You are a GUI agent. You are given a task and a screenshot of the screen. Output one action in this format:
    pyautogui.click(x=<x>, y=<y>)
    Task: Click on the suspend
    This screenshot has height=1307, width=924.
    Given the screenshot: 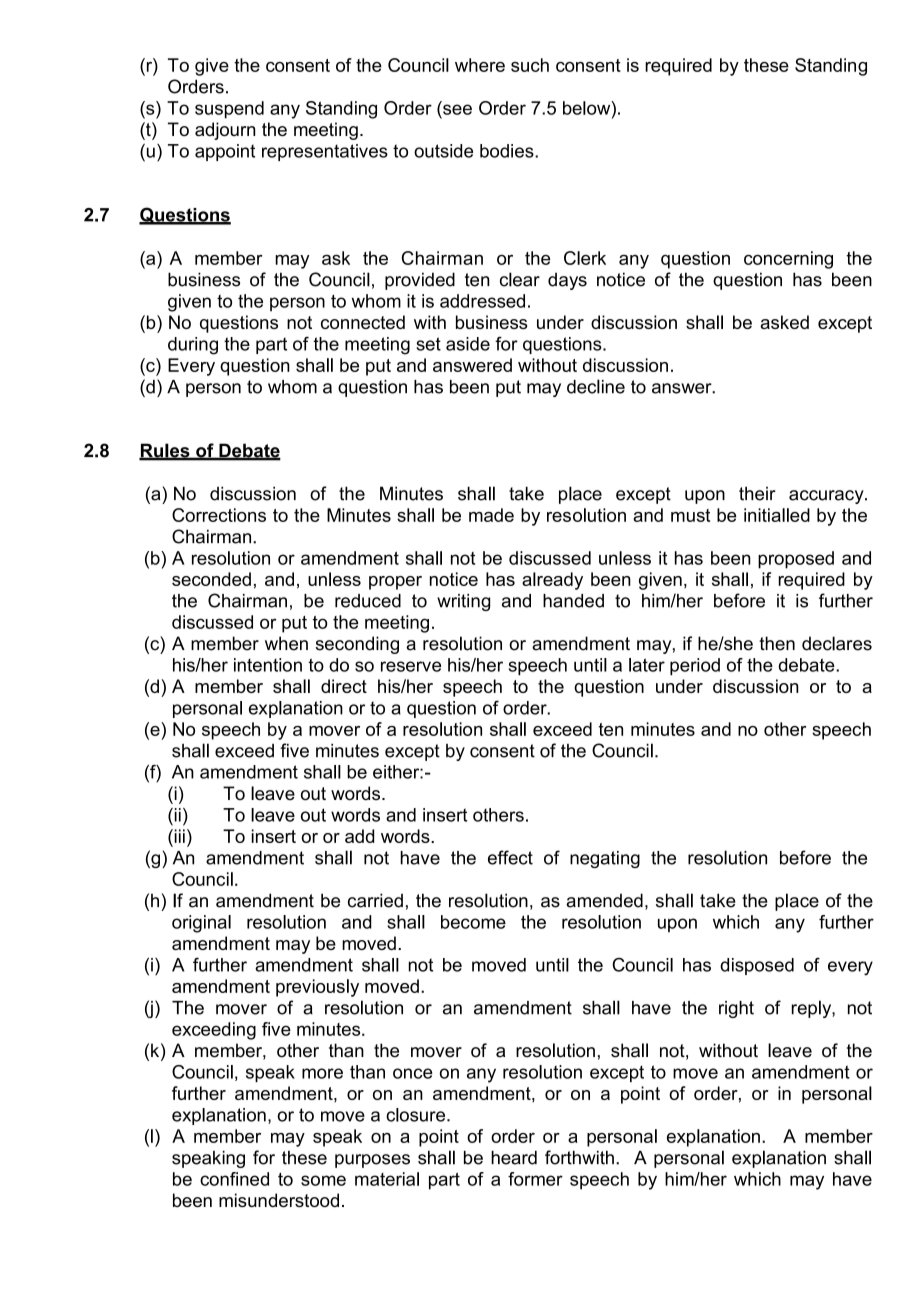 What is the action you would take?
    pyautogui.click(x=229, y=110)
